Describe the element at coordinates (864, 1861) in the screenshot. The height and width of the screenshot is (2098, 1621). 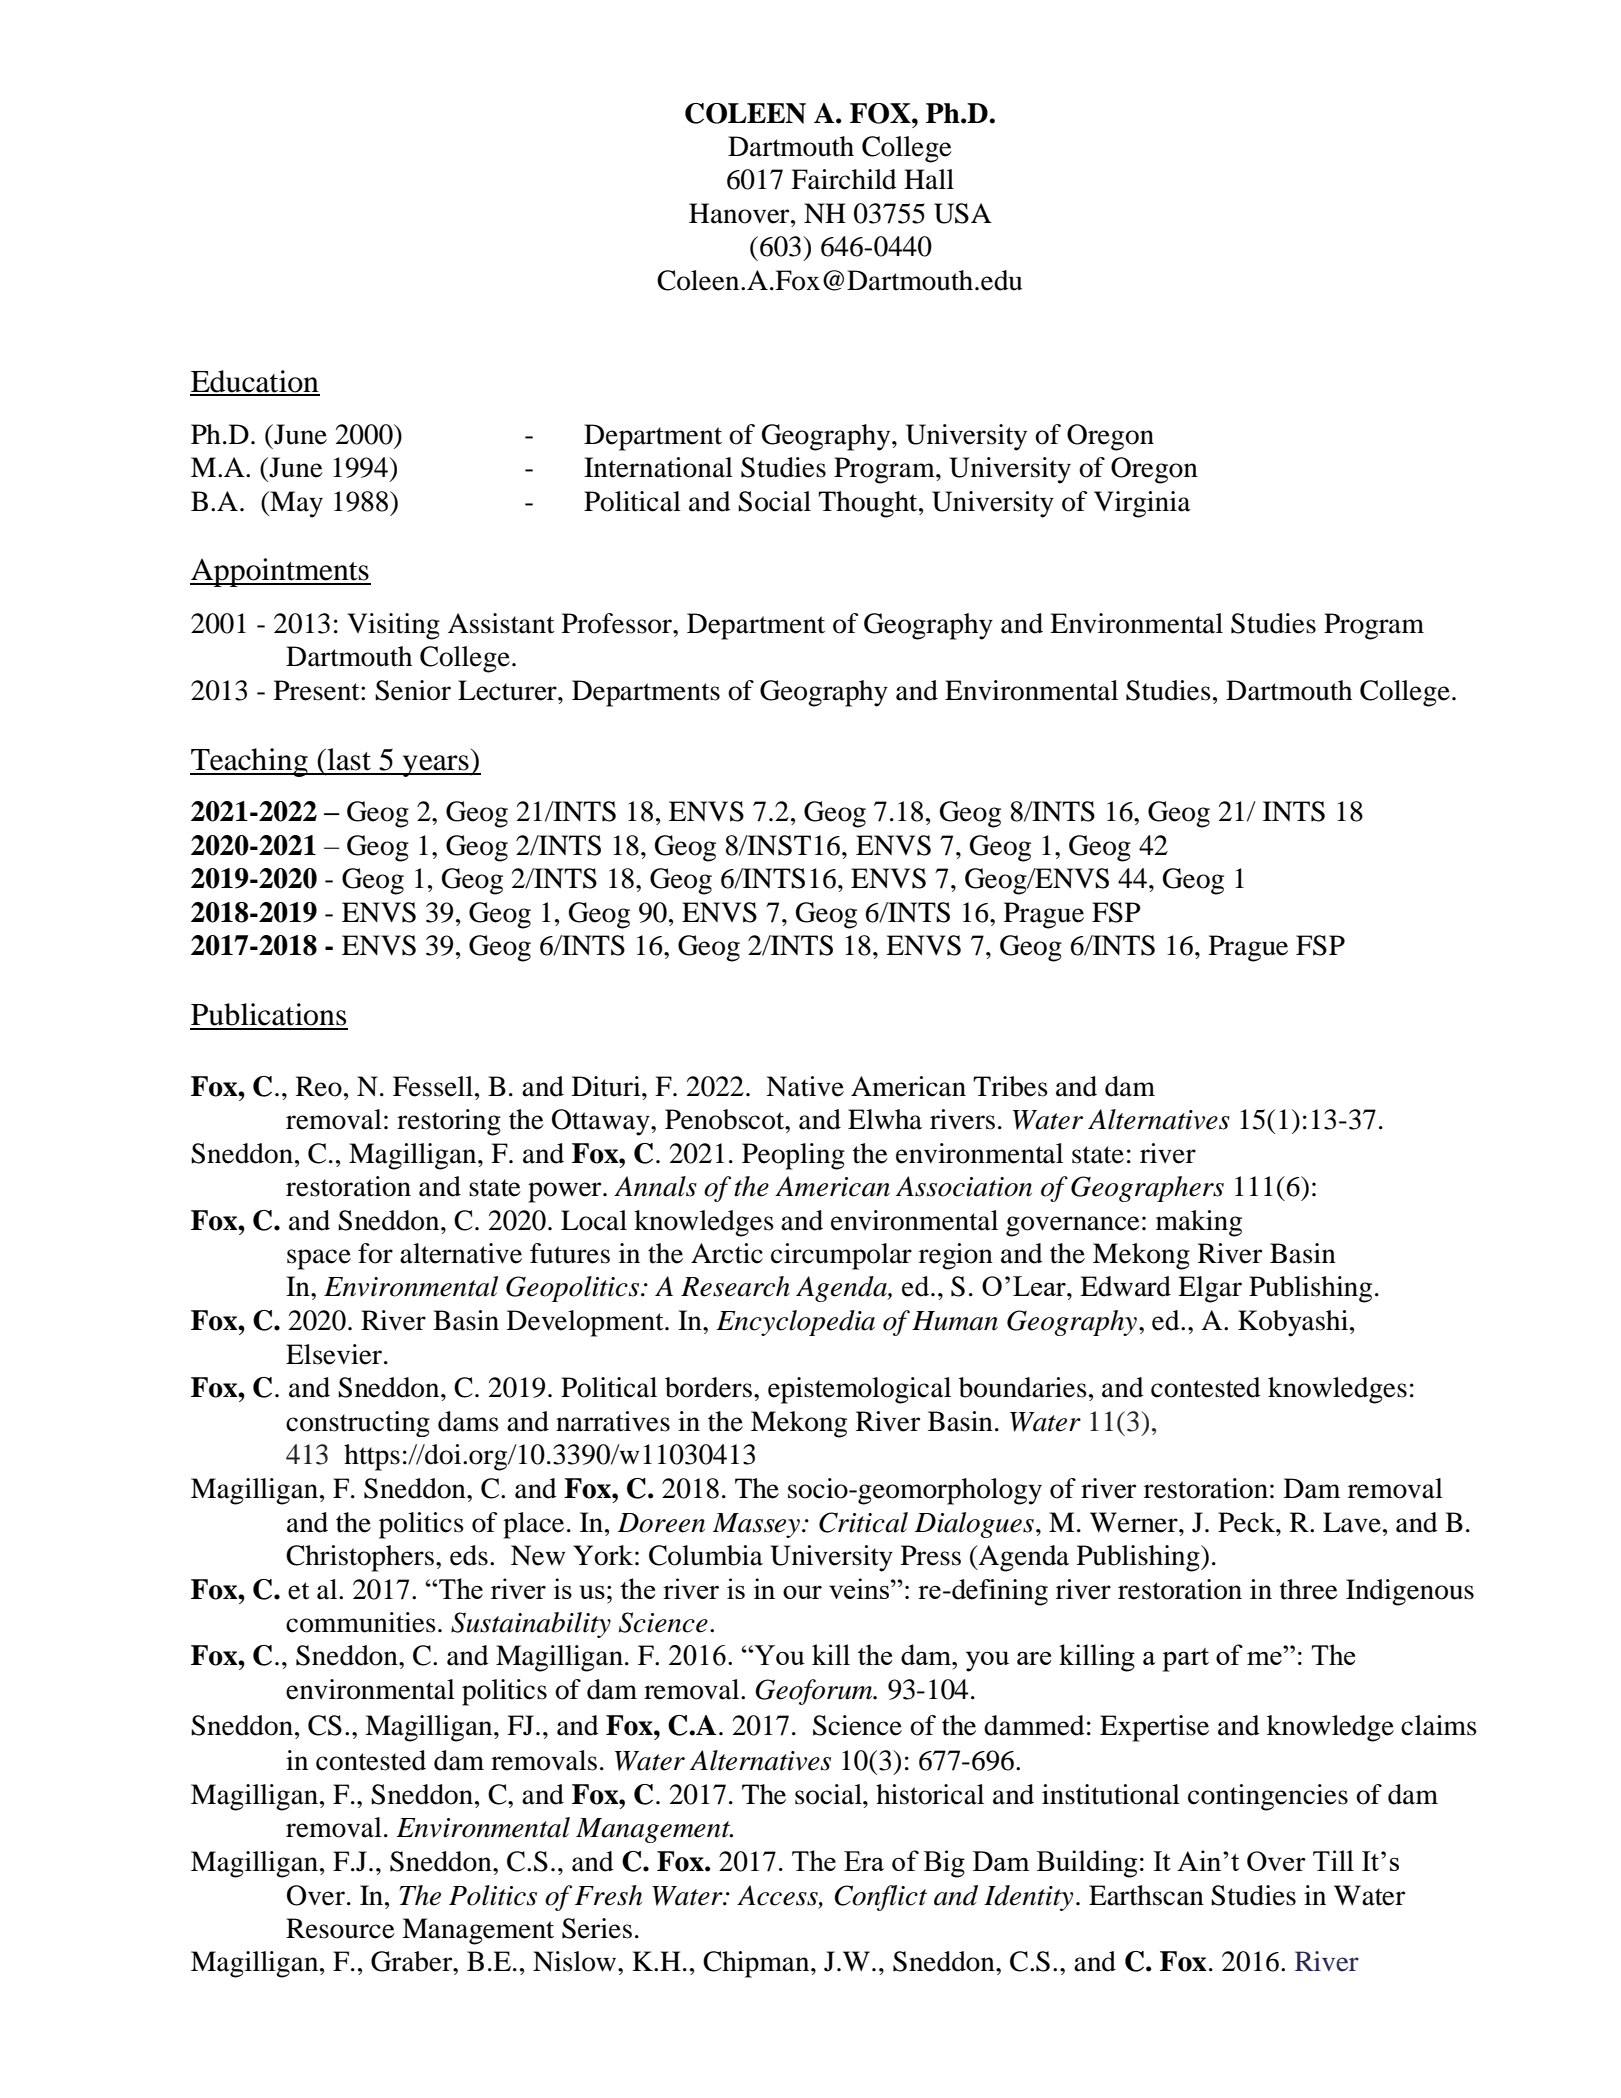
I see `Era` at that location.
